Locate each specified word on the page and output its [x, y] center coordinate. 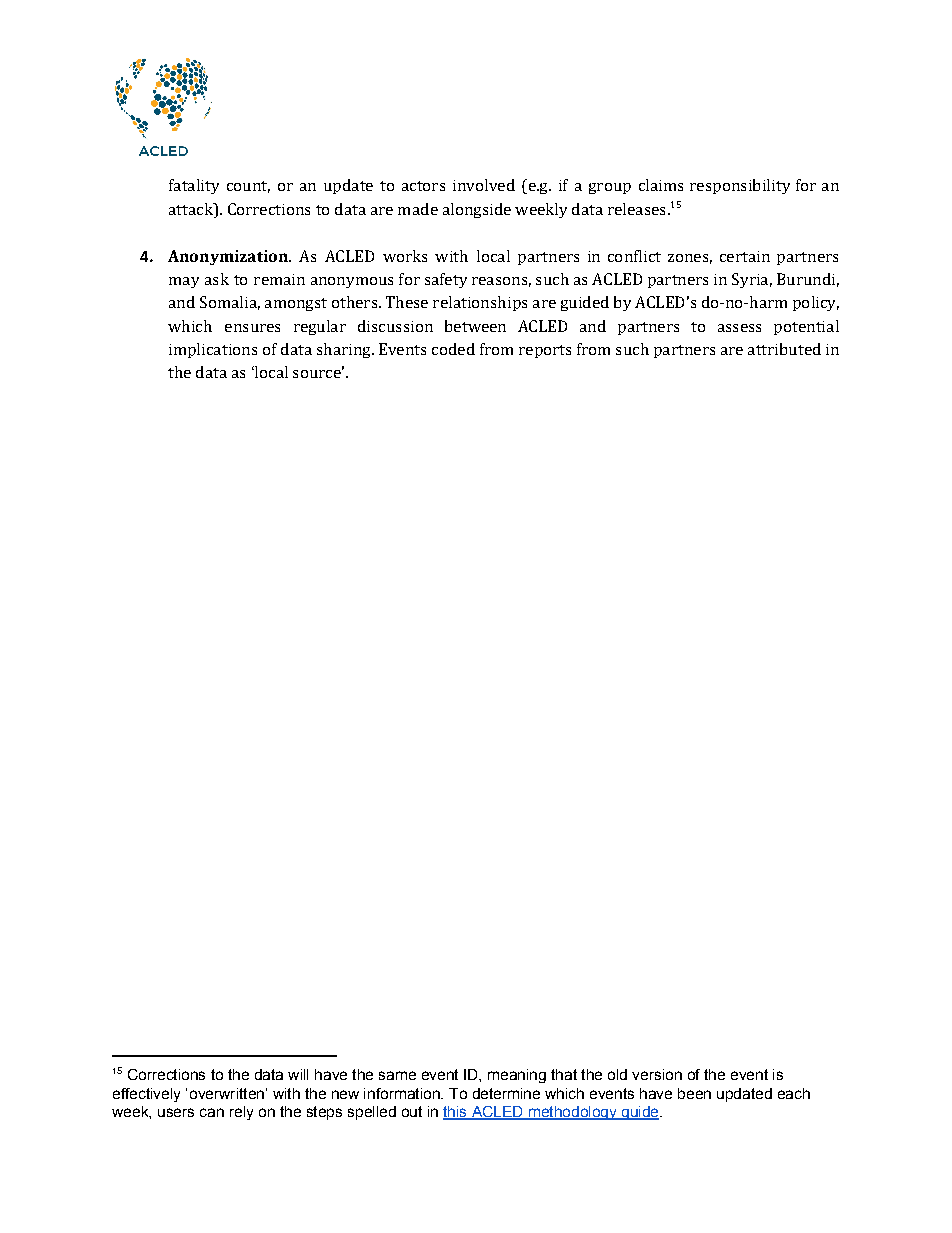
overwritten [227, 1093]
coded [453, 349]
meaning [517, 1076]
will [298, 1074]
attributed [784, 349]
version [657, 1074]
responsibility [740, 186]
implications [213, 350]
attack [192, 209]
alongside [477, 210]
